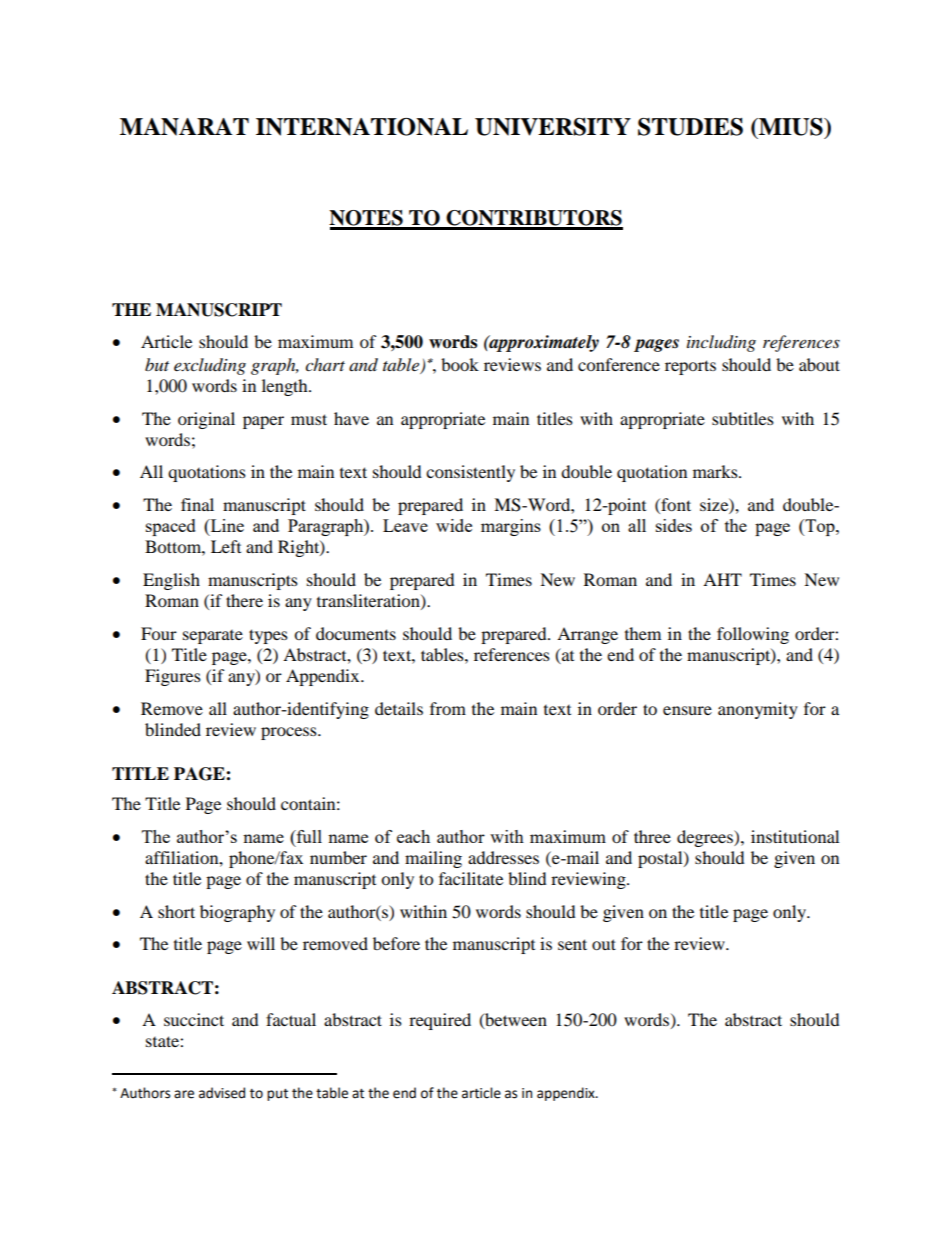 This screenshot has width=952, height=1233. Describe the element at coordinates (362, 127) in the screenshot. I see `INTERNATIONAL` at that location.
